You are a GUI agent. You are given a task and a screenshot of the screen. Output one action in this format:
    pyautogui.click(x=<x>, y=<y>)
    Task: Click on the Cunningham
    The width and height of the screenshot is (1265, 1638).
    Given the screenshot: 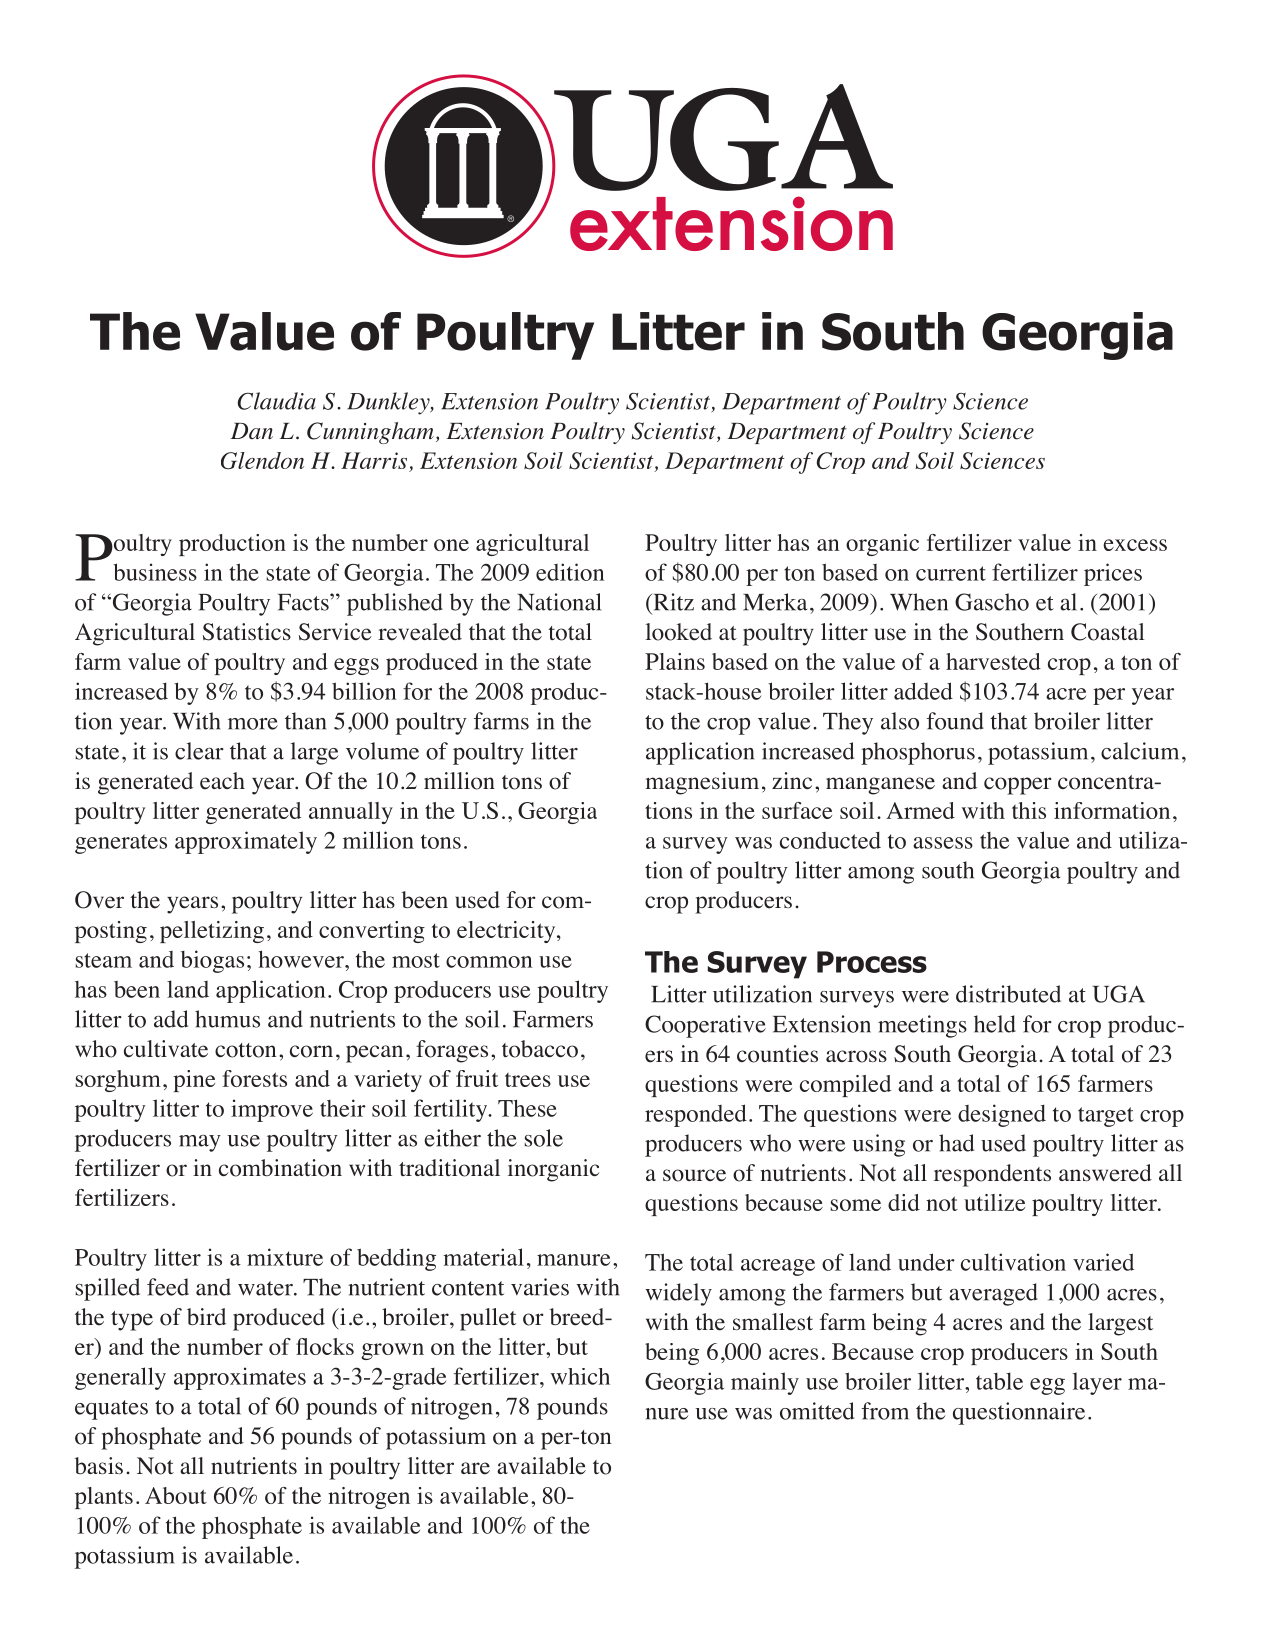 What is the action you would take?
    pyautogui.click(x=370, y=433)
